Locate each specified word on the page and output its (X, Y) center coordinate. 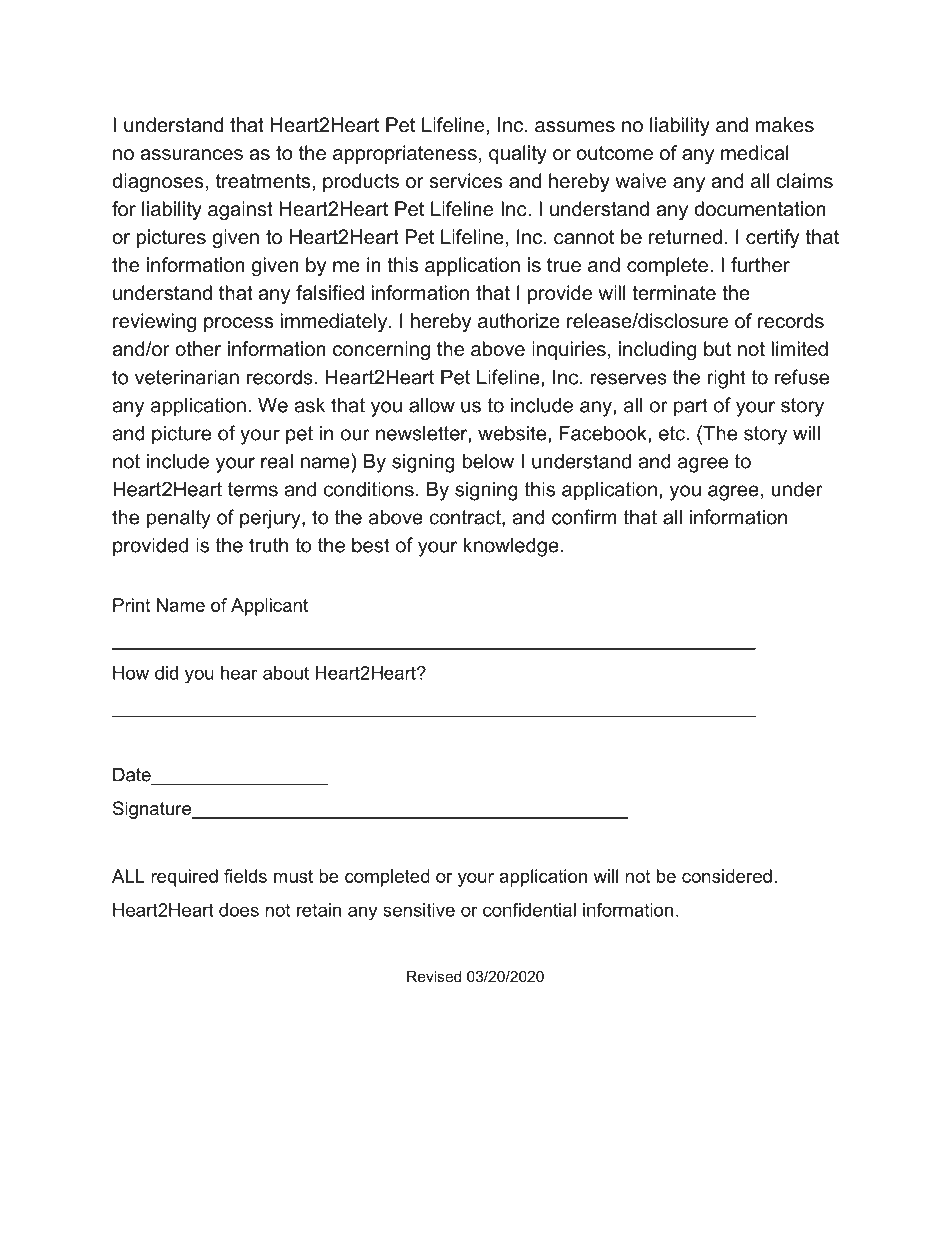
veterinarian (187, 377)
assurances (191, 155)
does (239, 910)
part (691, 407)
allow (432, 405)
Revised (434, 976)
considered (727, 876)
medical (755, 153)
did (166, 673)
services (466, 181)
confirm (584, 517)
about (286, 673)
